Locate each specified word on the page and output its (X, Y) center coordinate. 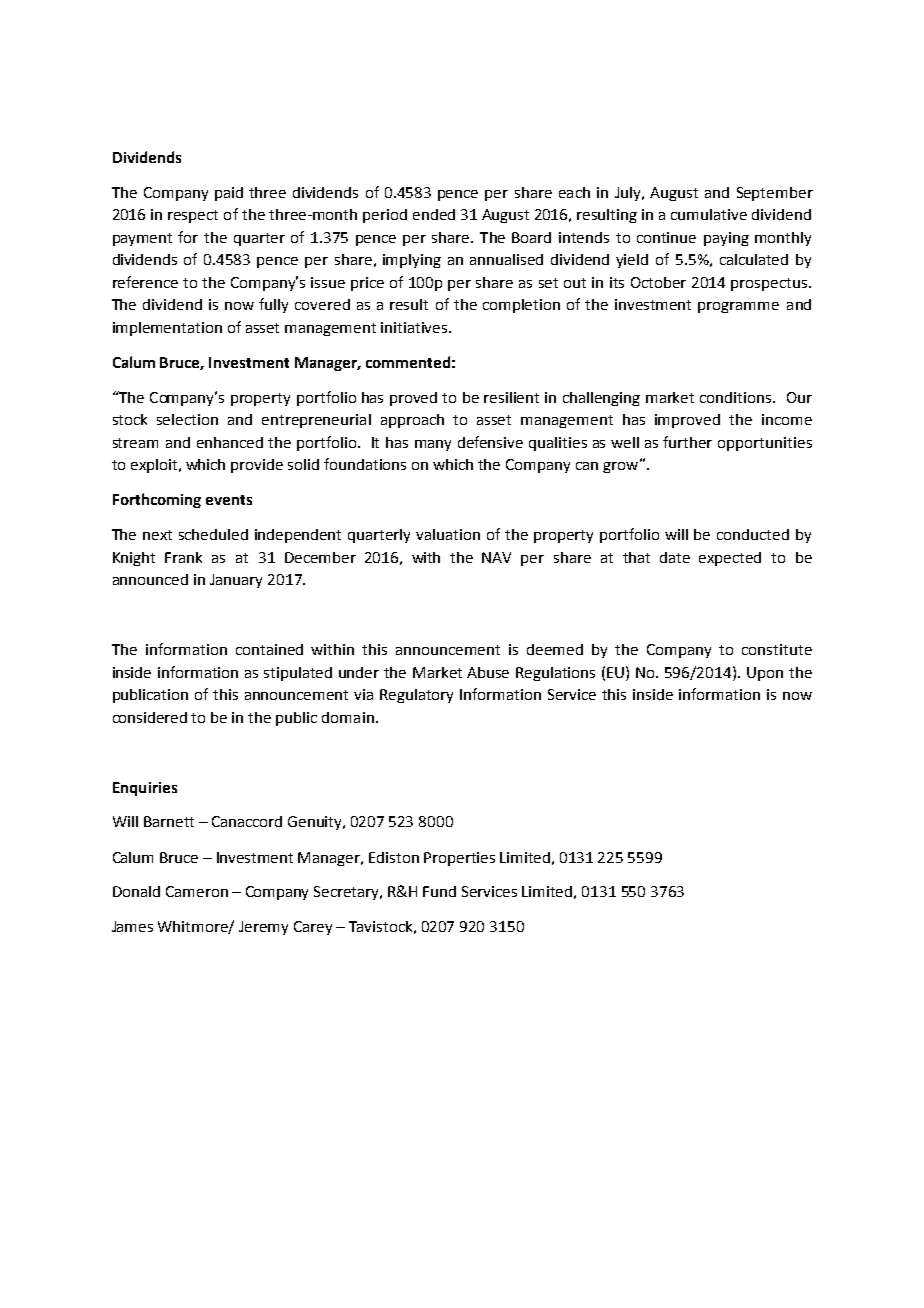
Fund (439, 891)
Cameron (197, 891)
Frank (183, 557)
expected (730, 559)
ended (434, 214)
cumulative (709, 214)
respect (193, 216)
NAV (496, 557)
